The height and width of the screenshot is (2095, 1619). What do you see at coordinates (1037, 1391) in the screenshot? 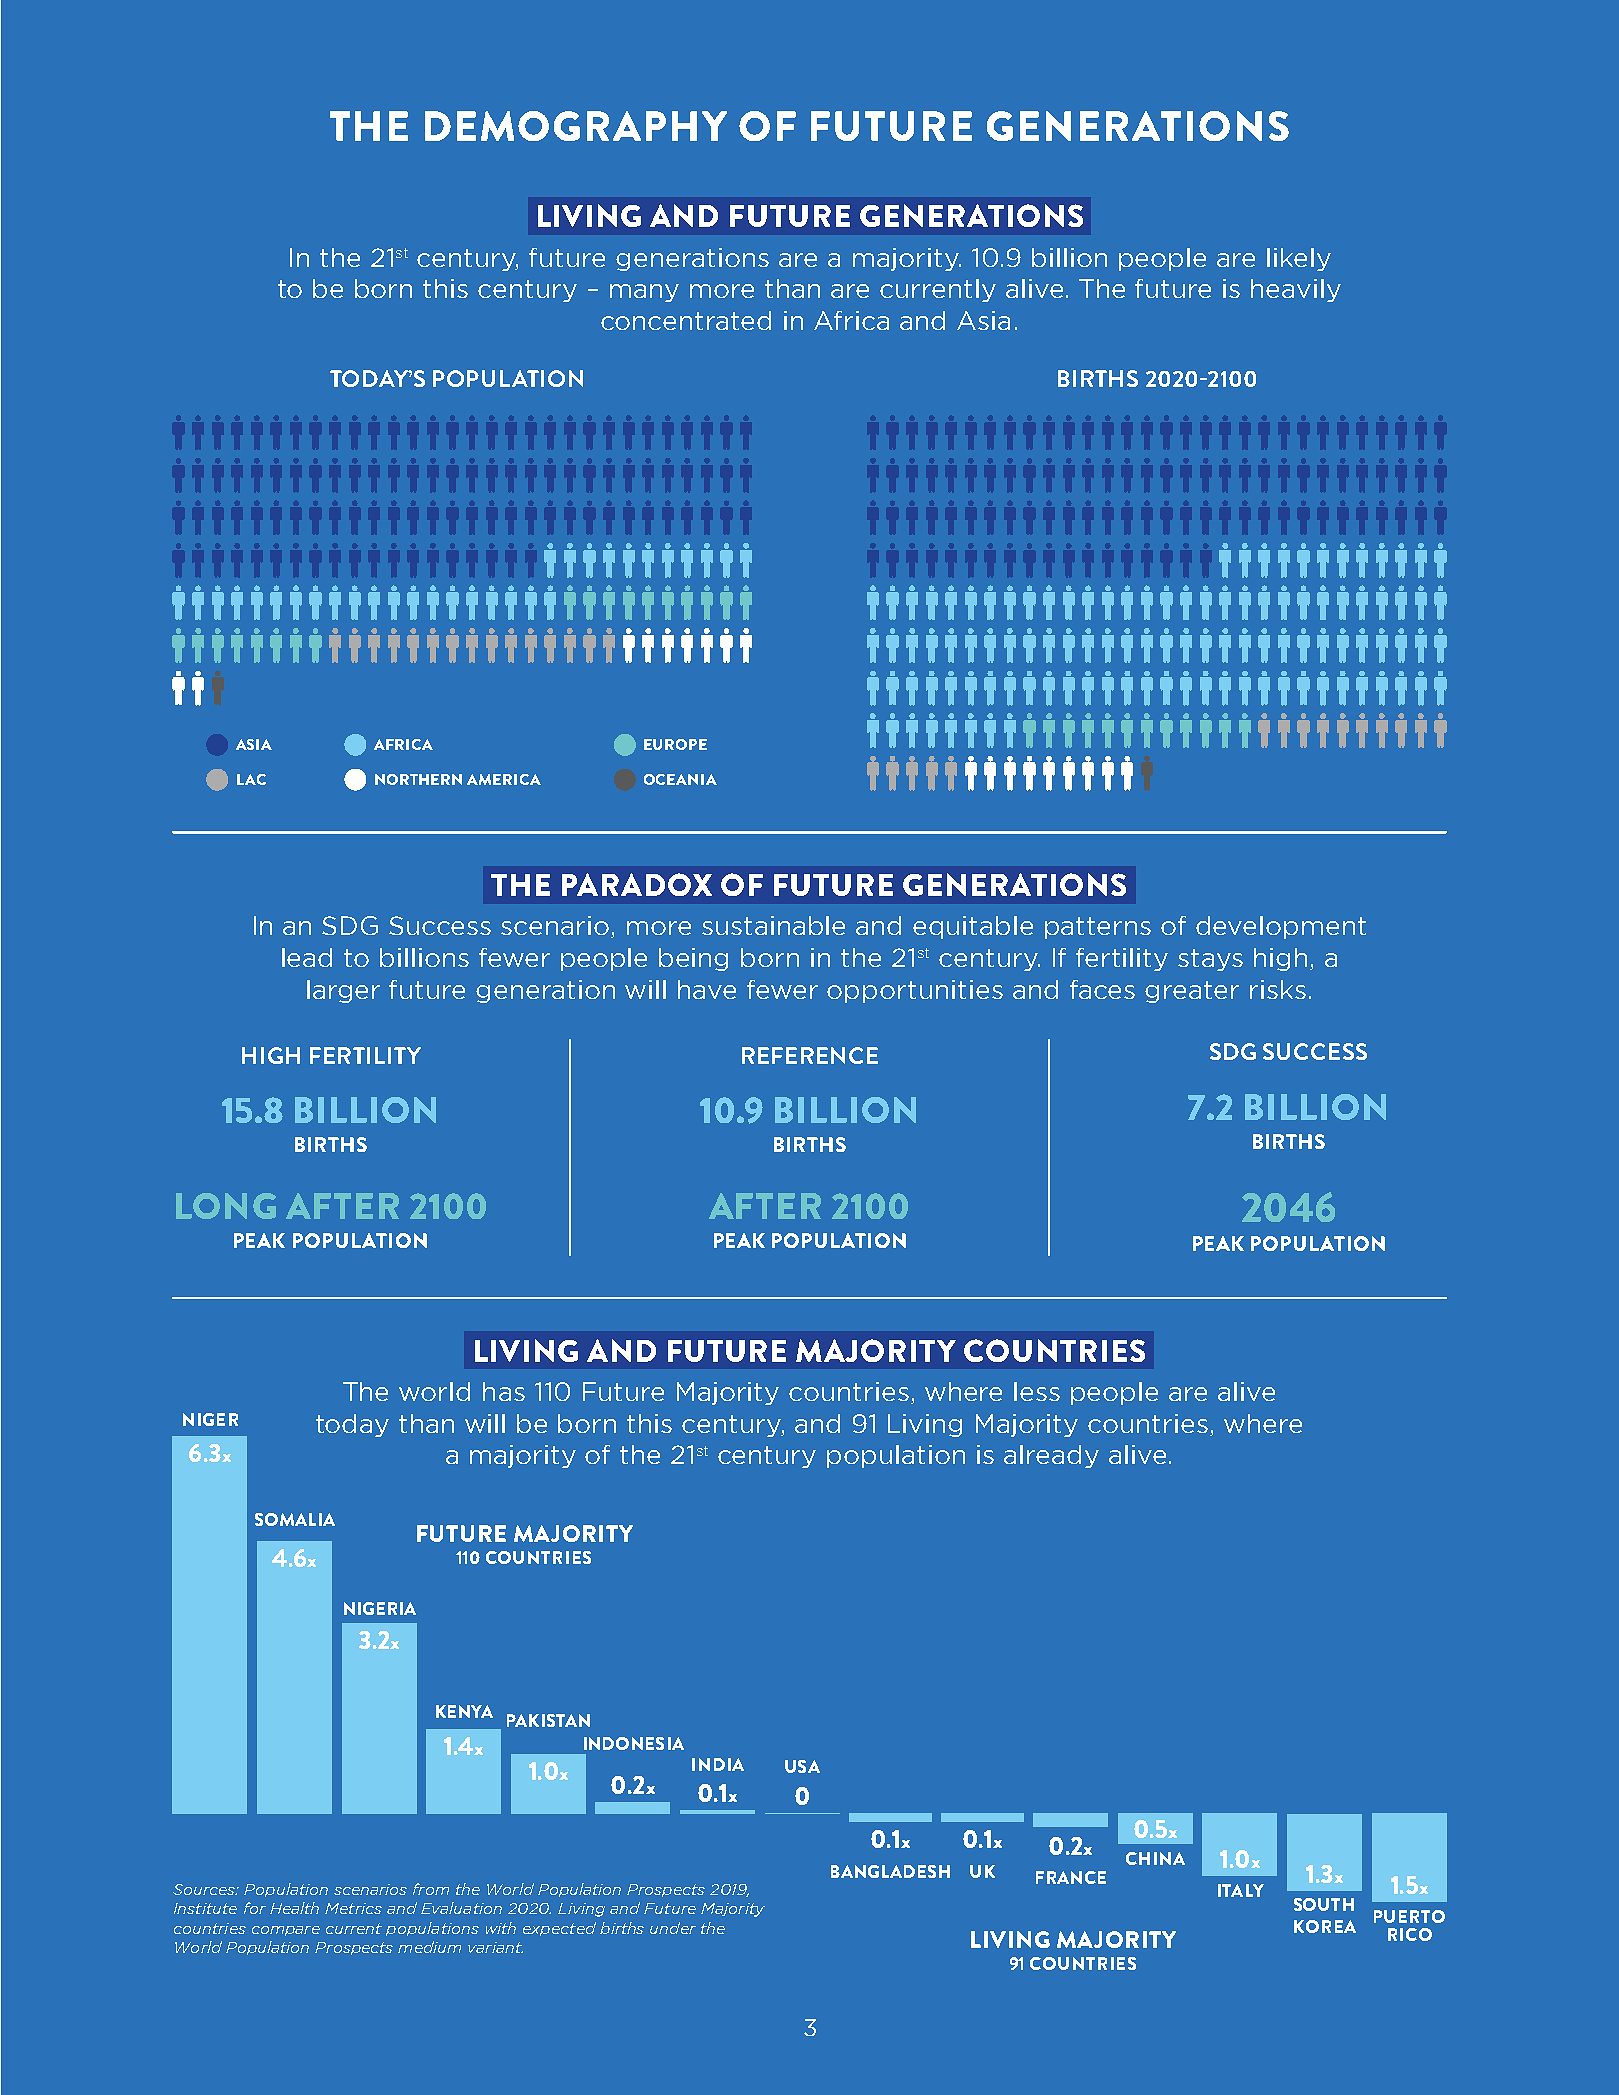
I see `less` at bounding box center [1037, 1391].
